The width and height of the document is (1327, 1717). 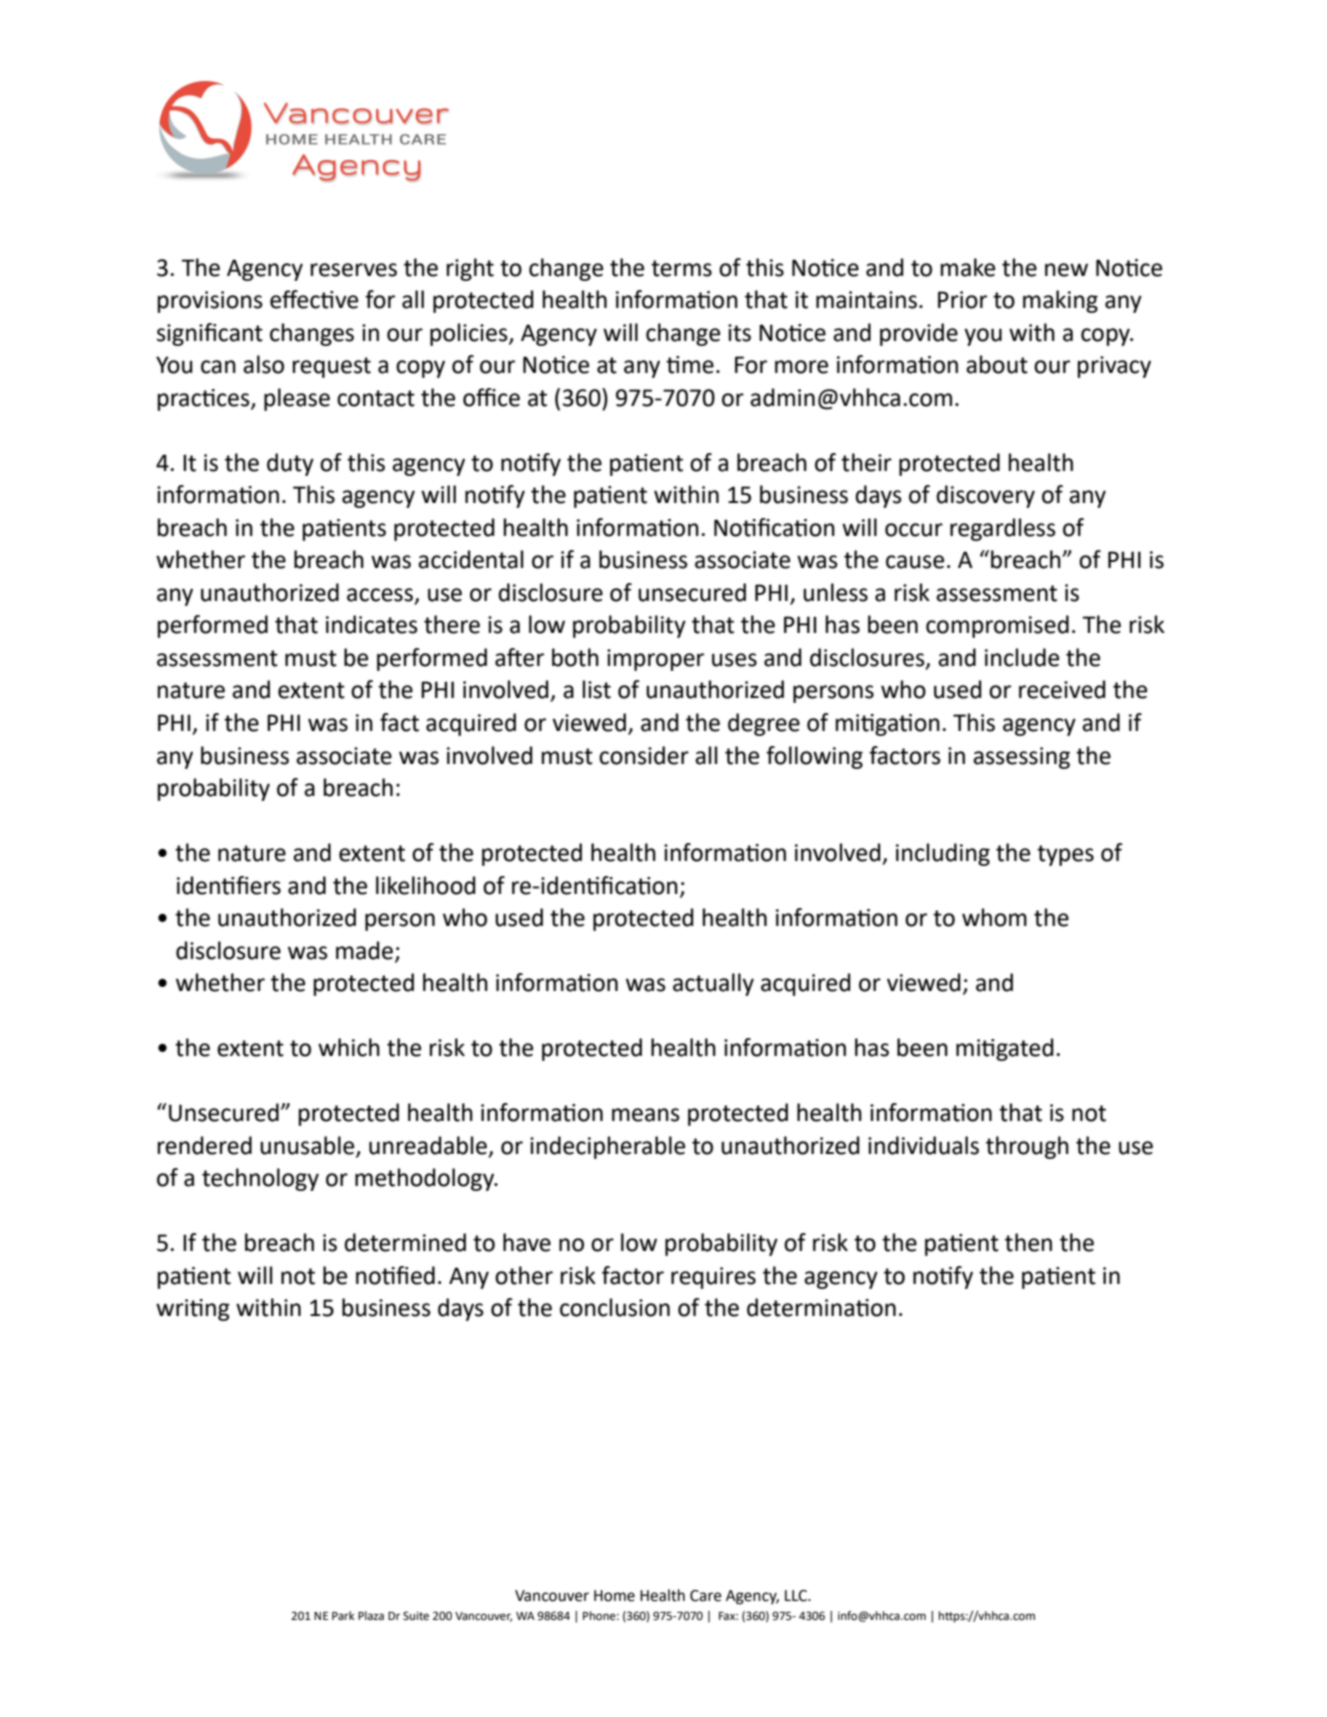 I want to click on whom, so click(x=994, y=917).
